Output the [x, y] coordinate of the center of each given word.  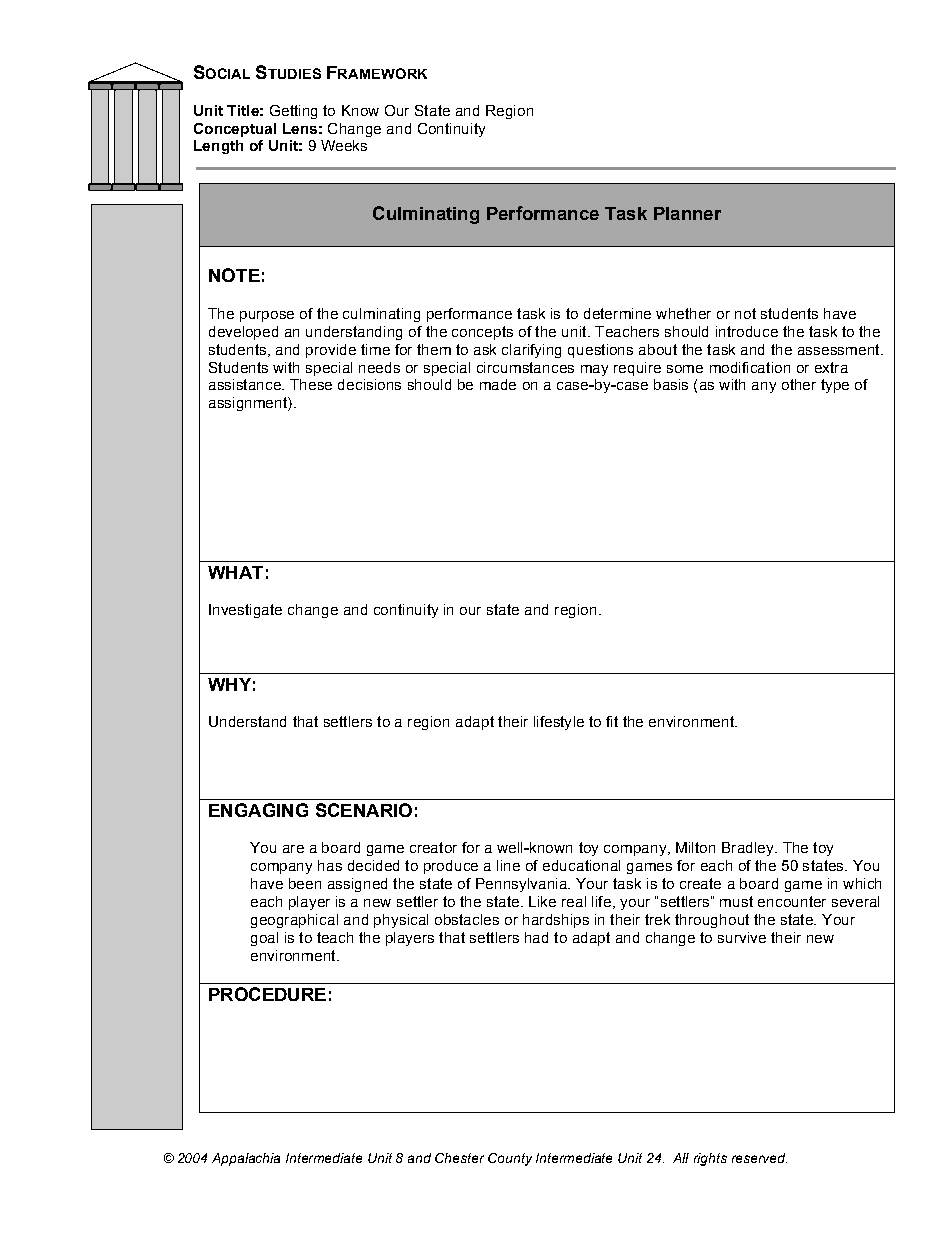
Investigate [245, 611]
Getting [293, 112]
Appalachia [246, 1159]
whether [683, 313]
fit [612, 721]
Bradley [749, 849]
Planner [687, 213]
